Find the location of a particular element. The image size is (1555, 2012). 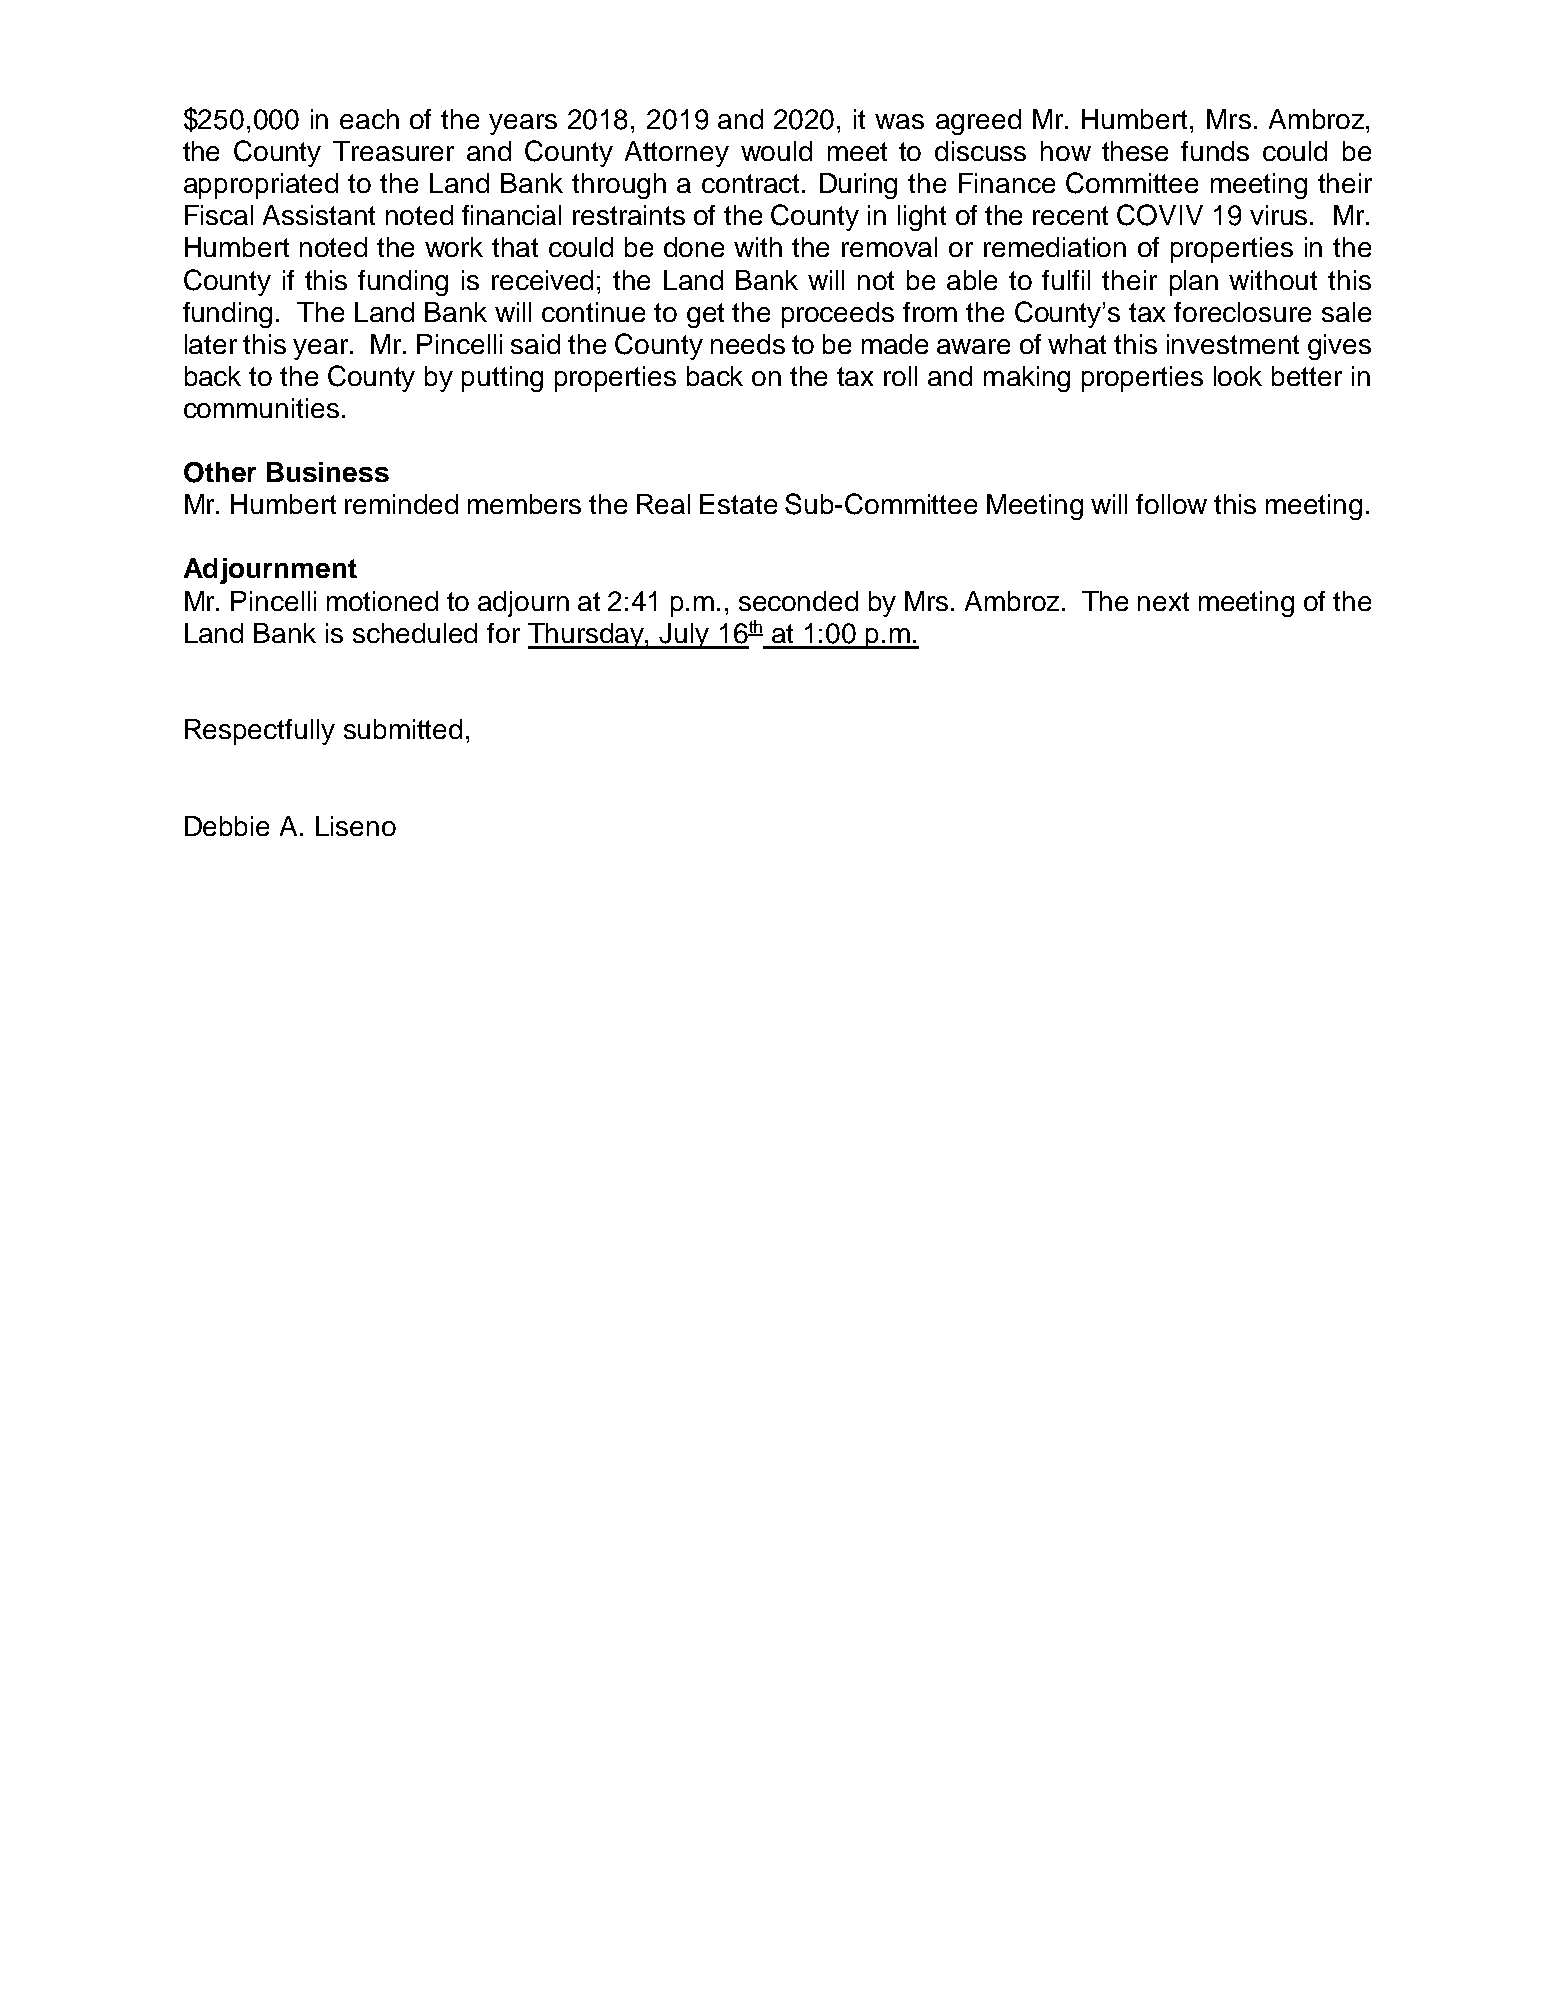

follow is located at coordinates (1171, 504).
